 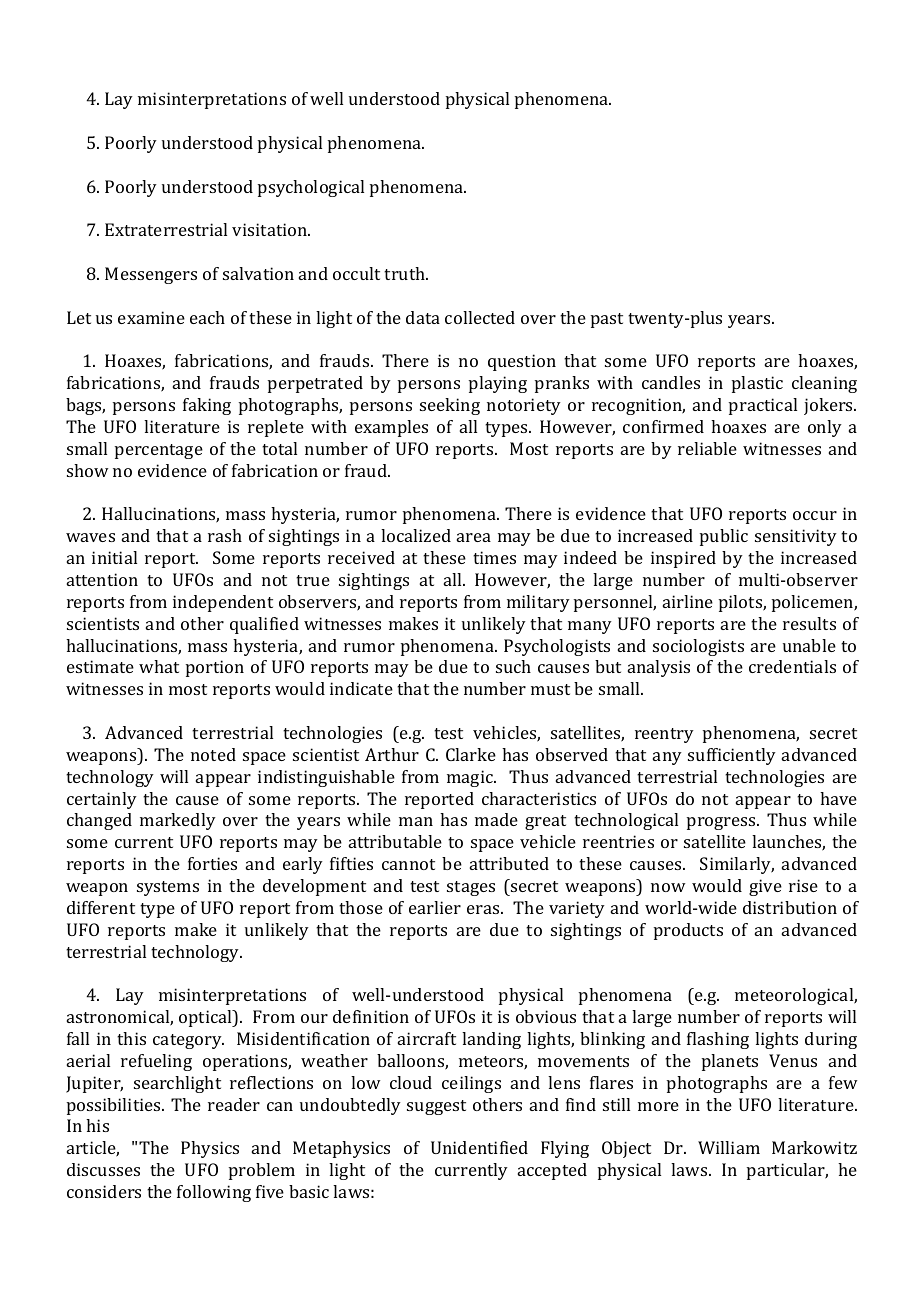 What do you see at coordinates (168, 888) in the screenshot?
I see `systems` at bounding box center [168, 888].
